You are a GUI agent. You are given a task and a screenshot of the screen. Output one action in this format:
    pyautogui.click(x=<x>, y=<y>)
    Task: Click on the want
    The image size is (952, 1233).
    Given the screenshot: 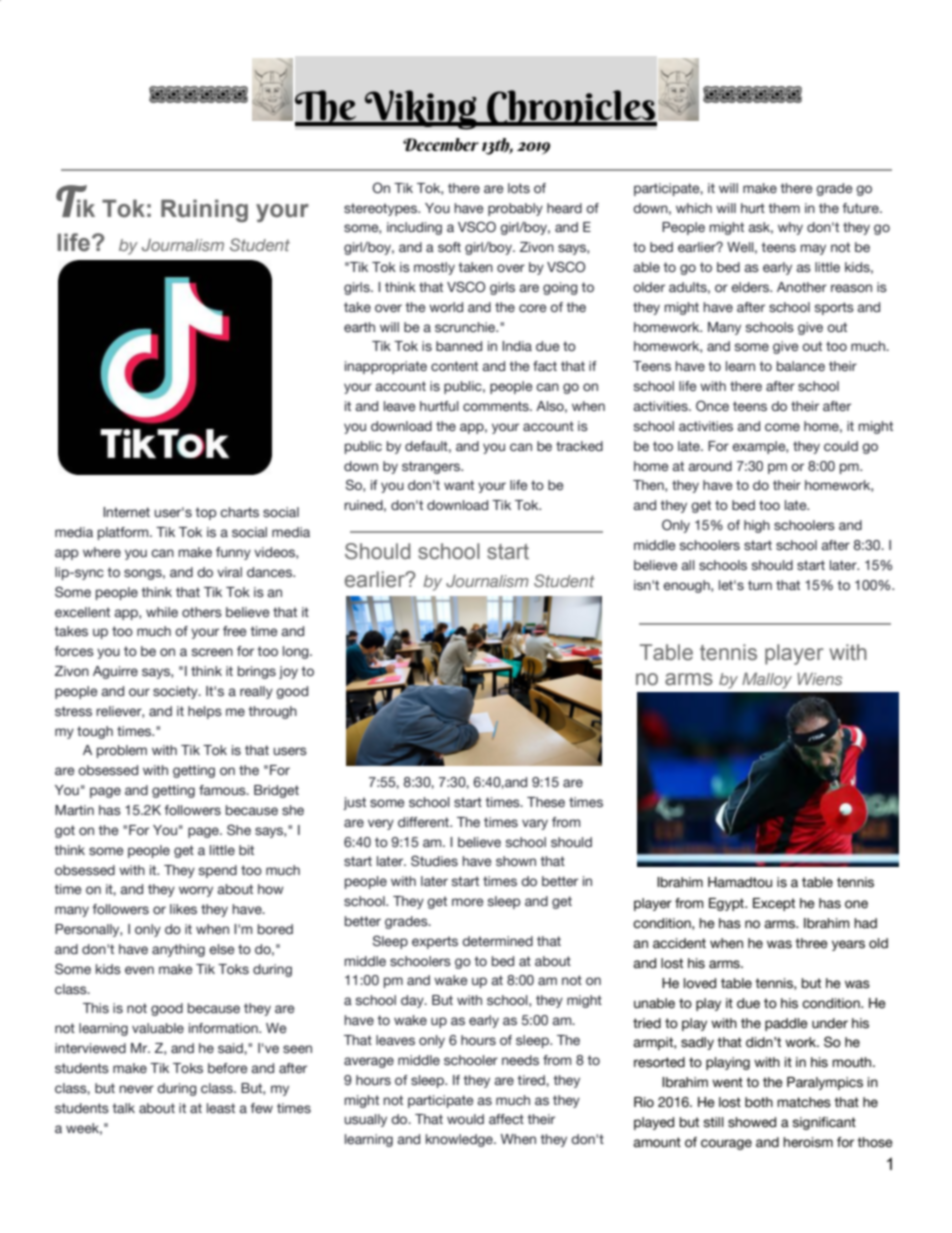 What is the action you would take?
    pyautogui.click(x=459, y=485)
